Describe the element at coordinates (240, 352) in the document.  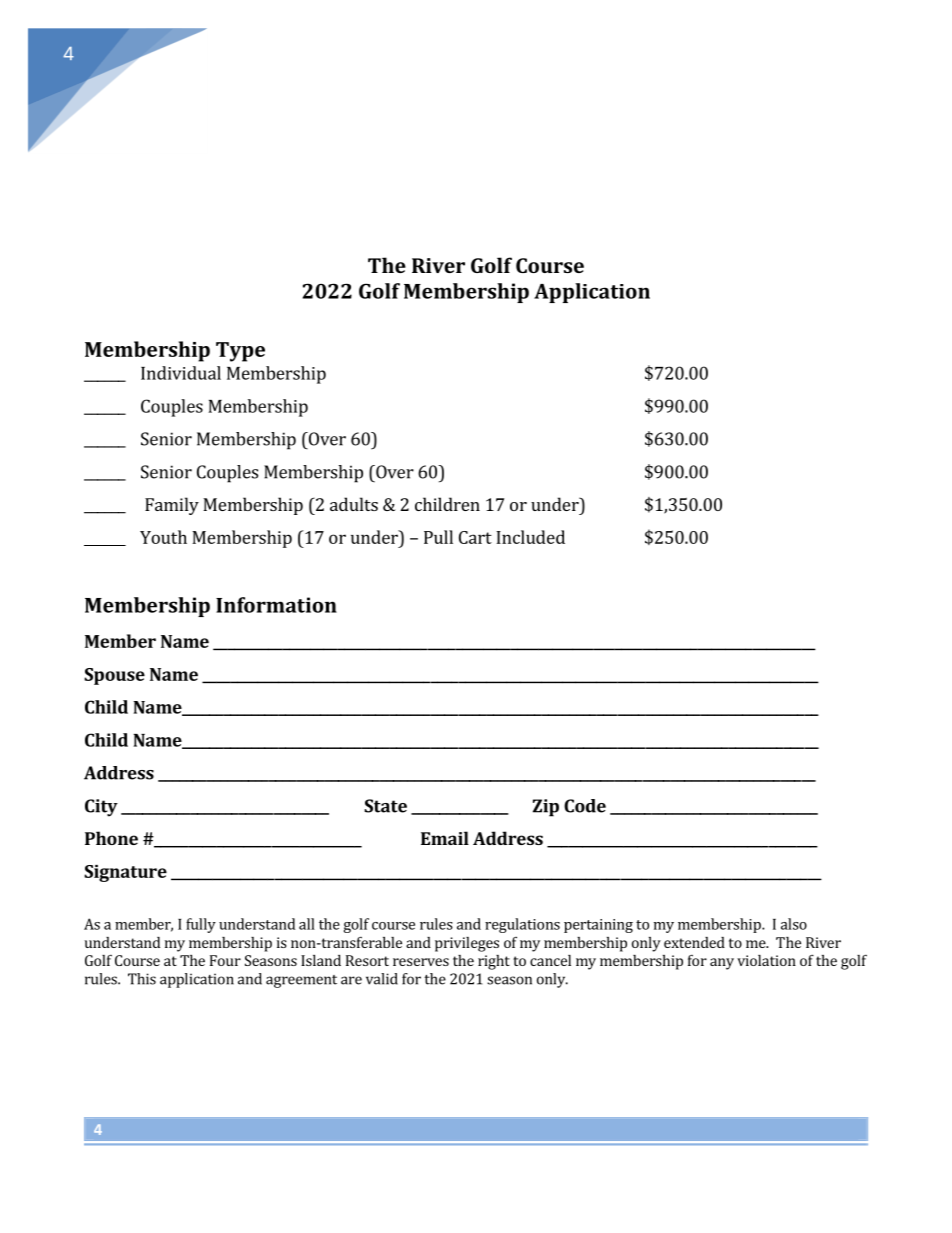
I see `Type` at that location.
